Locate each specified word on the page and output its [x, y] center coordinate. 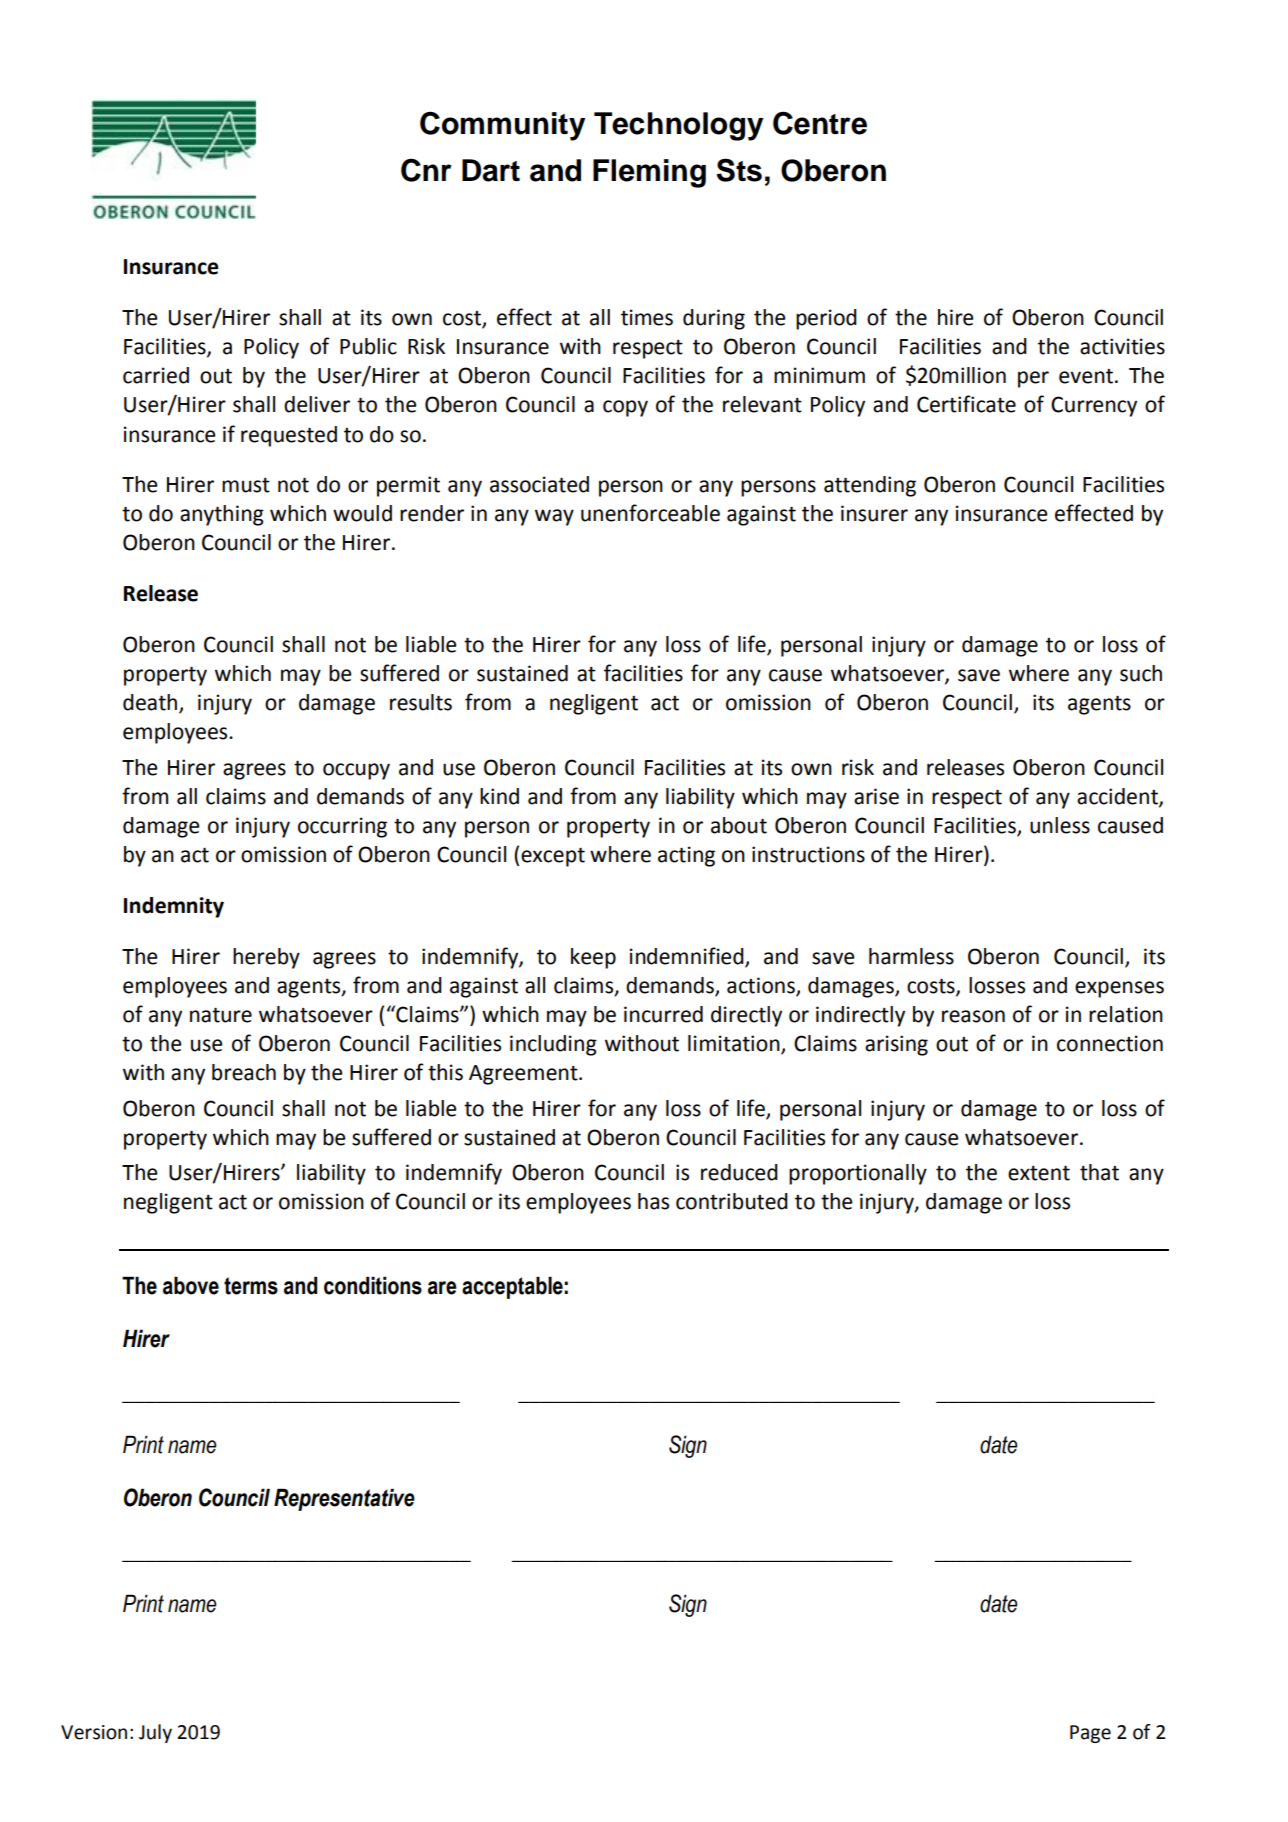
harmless [911, 956]
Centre [820, 123]
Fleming [649, 173]
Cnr [426, 170]
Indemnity [174, 907]
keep [593, 958]
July [155, 1733]
